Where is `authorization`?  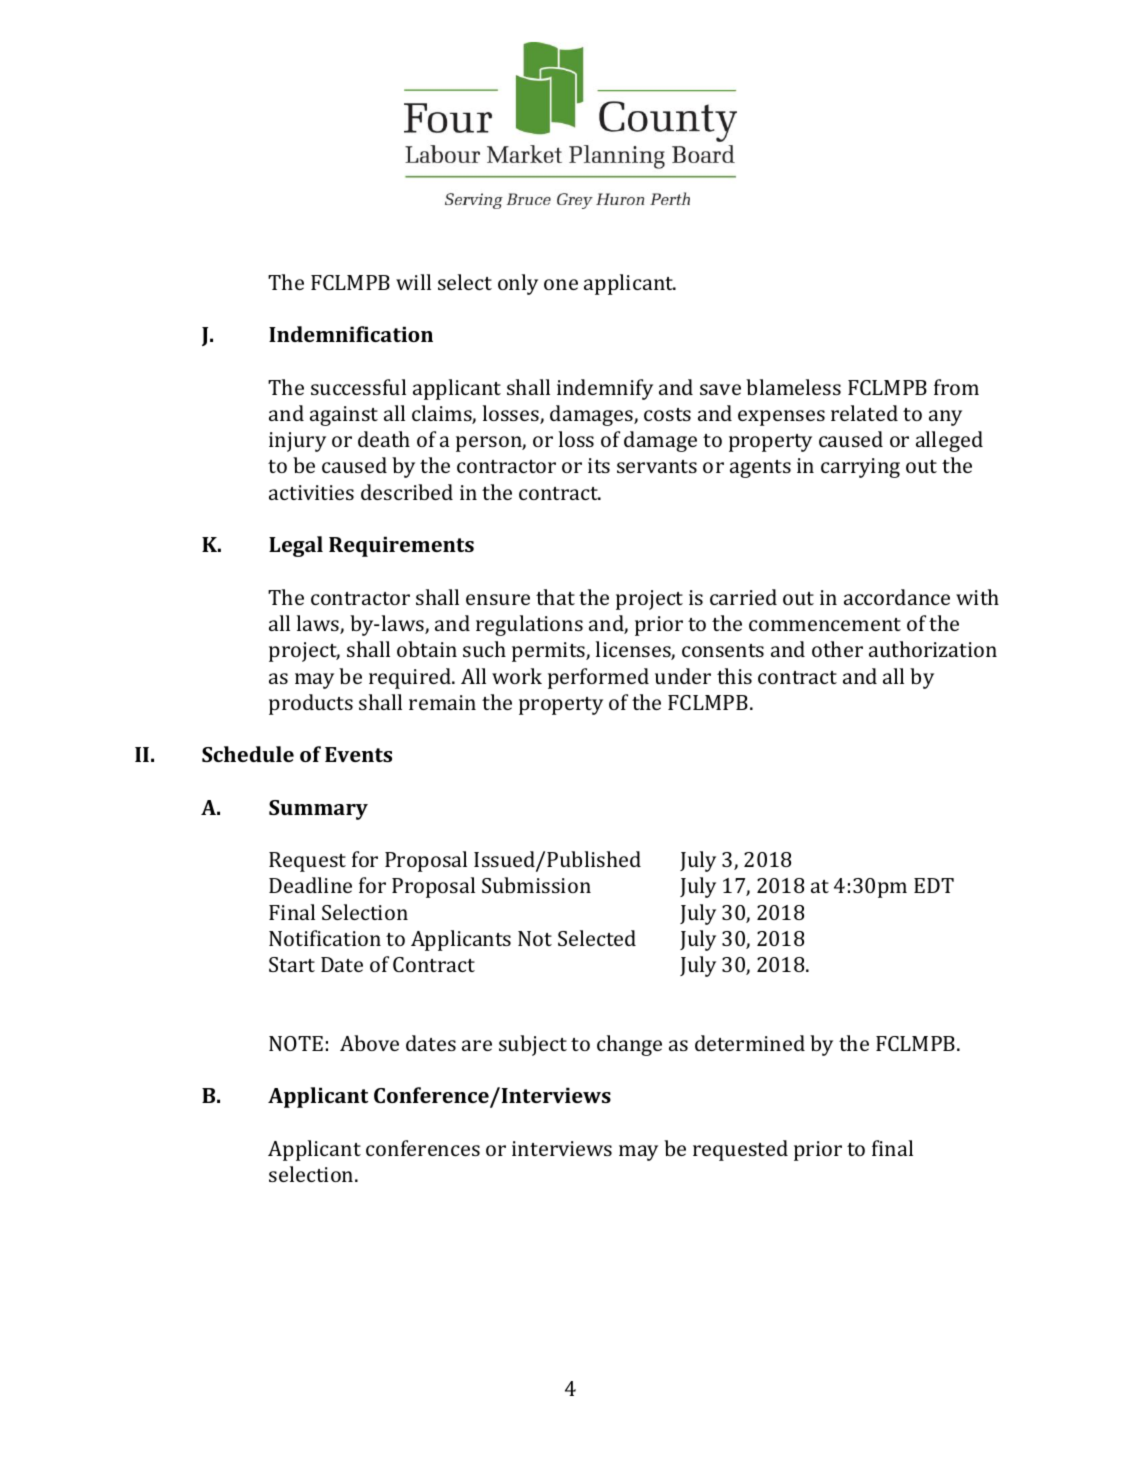 authorization is located at coordinates (933, 649).
